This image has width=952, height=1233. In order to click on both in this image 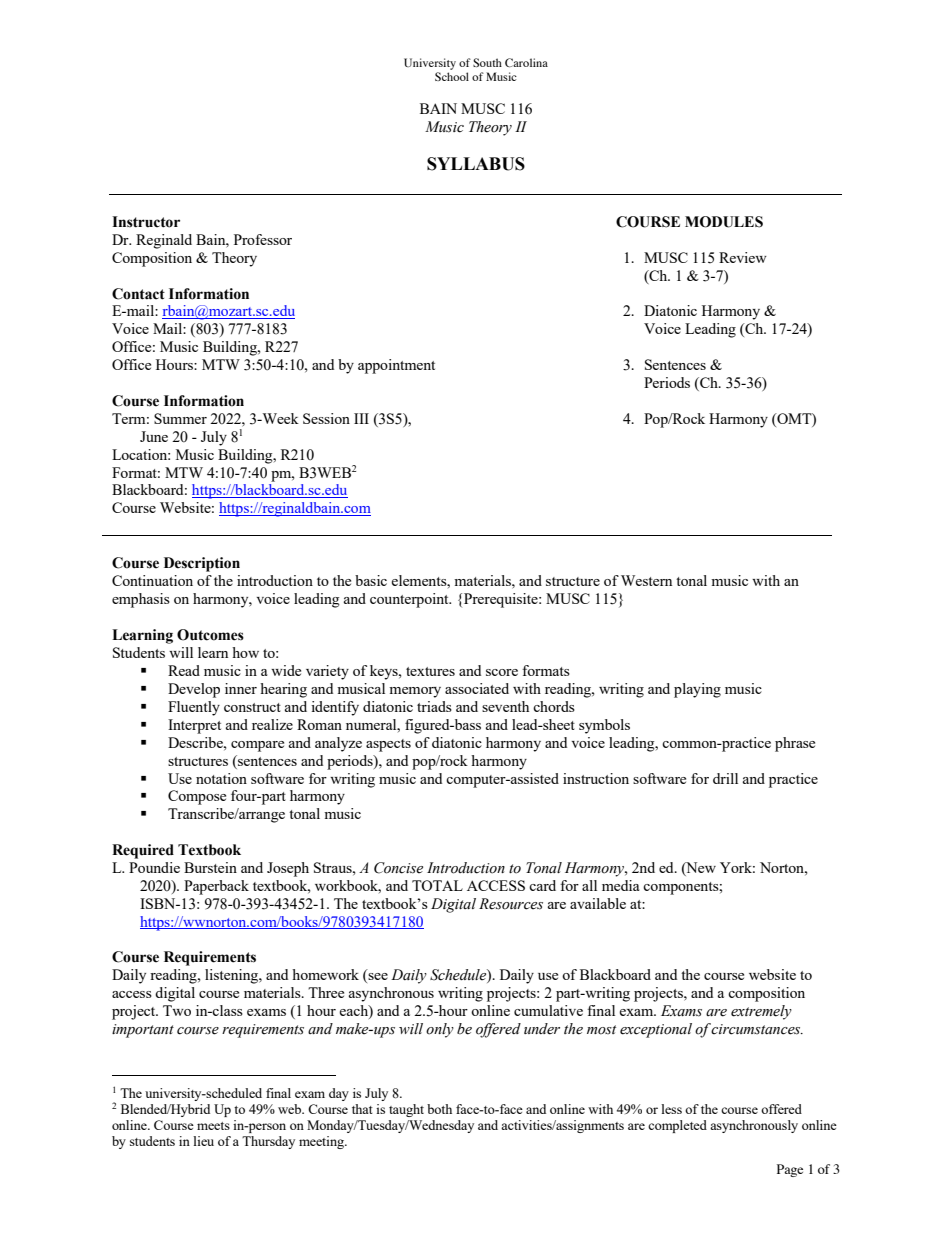, I will do `click(439, 1109)`.
